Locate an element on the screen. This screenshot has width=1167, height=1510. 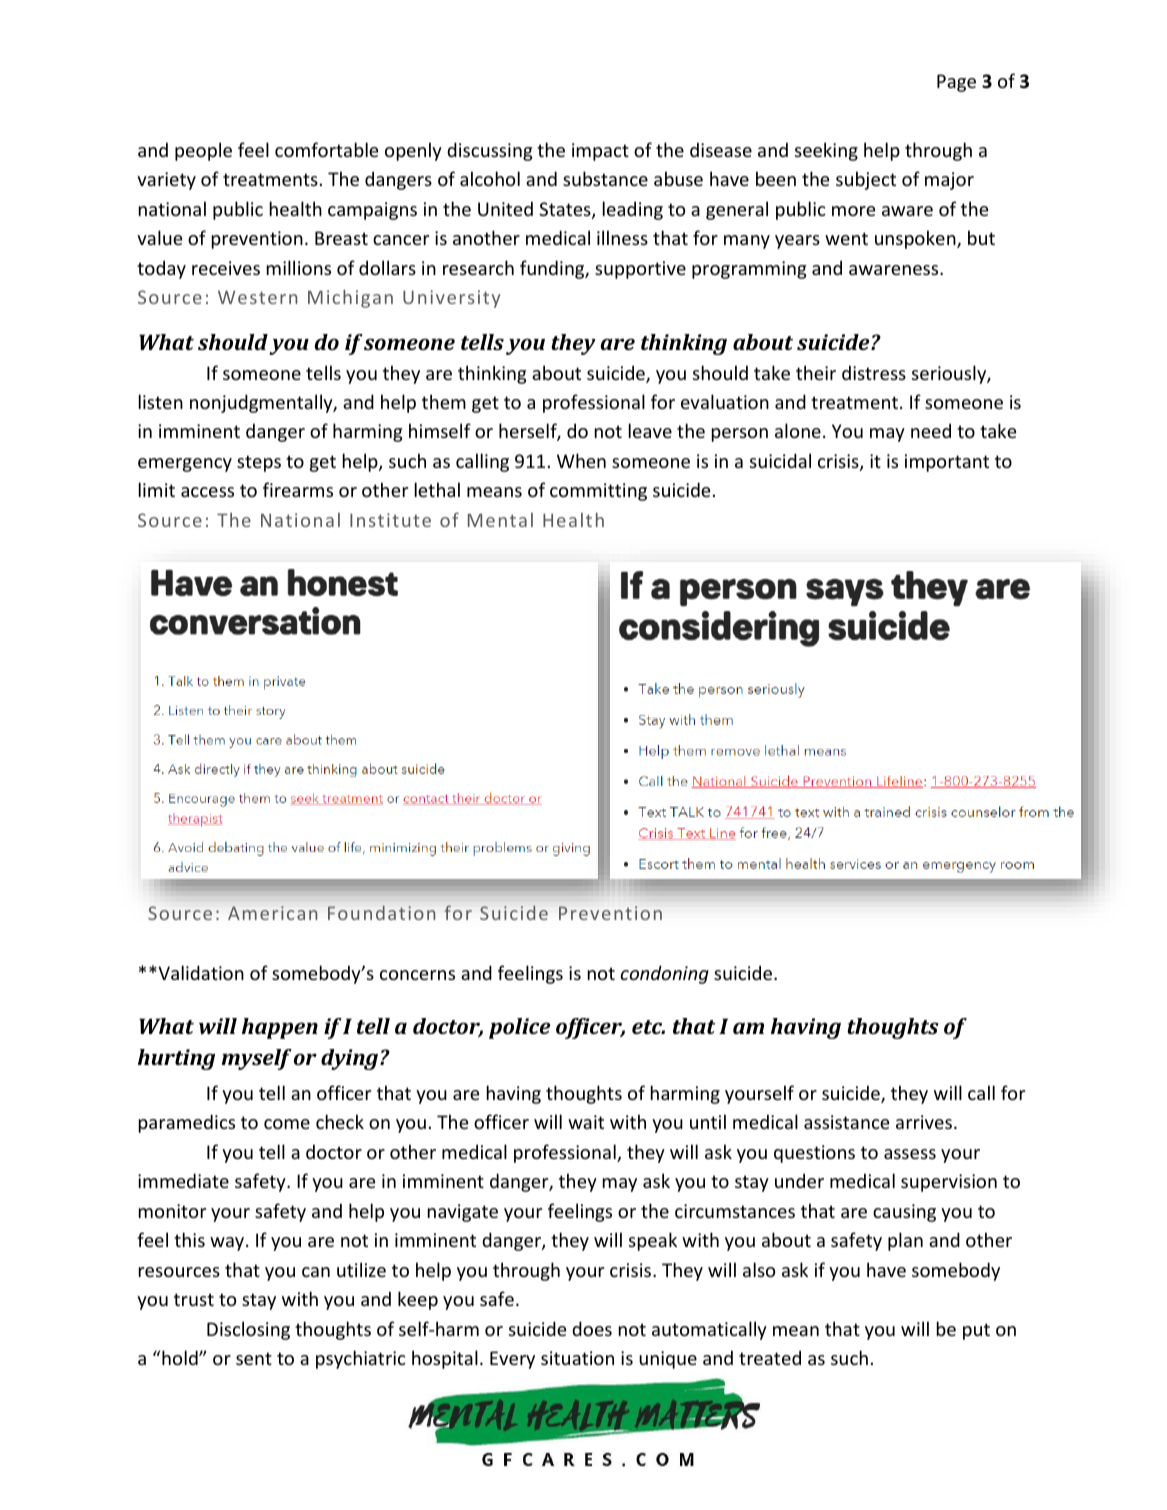
Disclosing is located at coordinates (248, 1330).
